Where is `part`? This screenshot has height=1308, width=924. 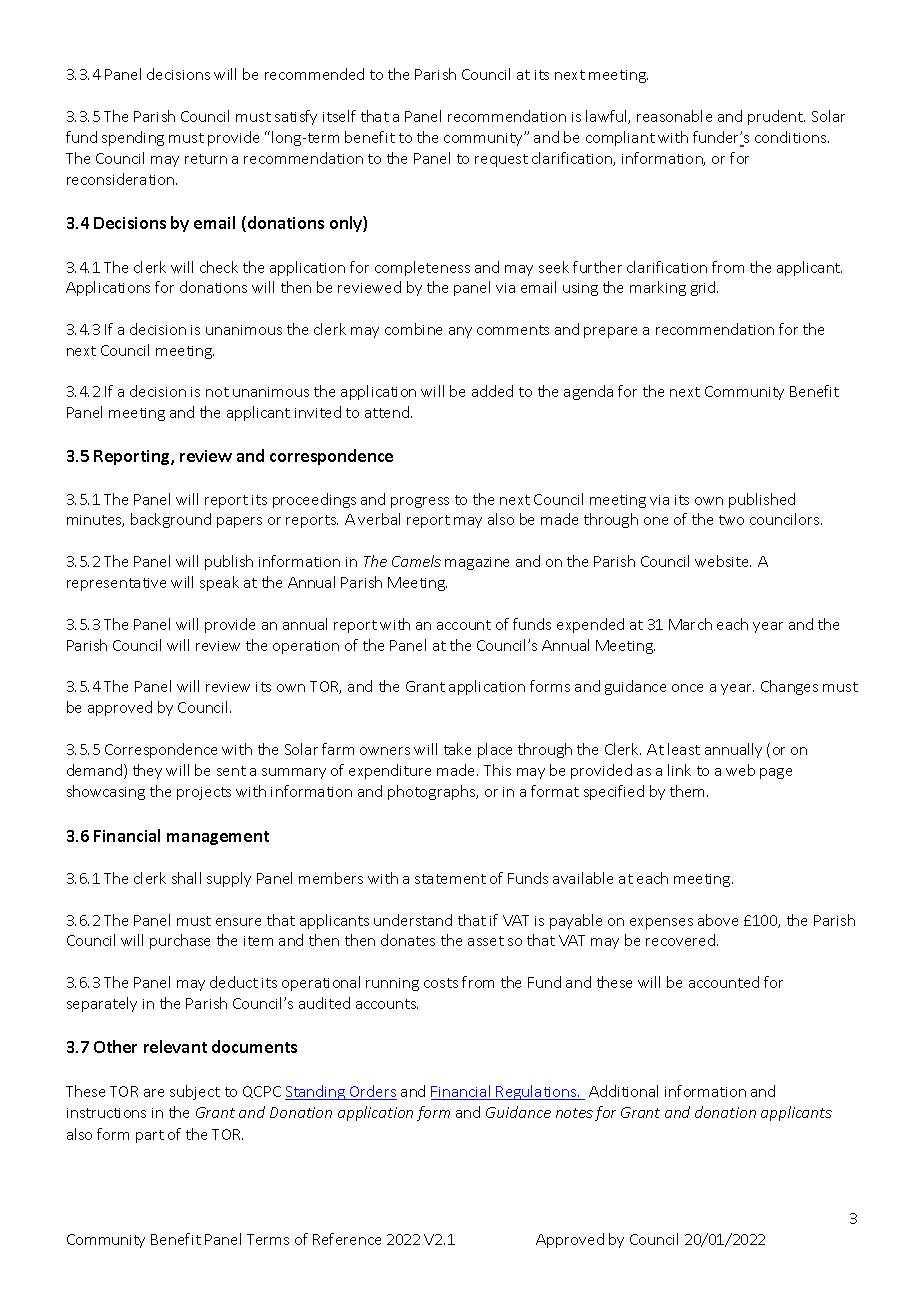
part is located at coordinates (150, 1136).
